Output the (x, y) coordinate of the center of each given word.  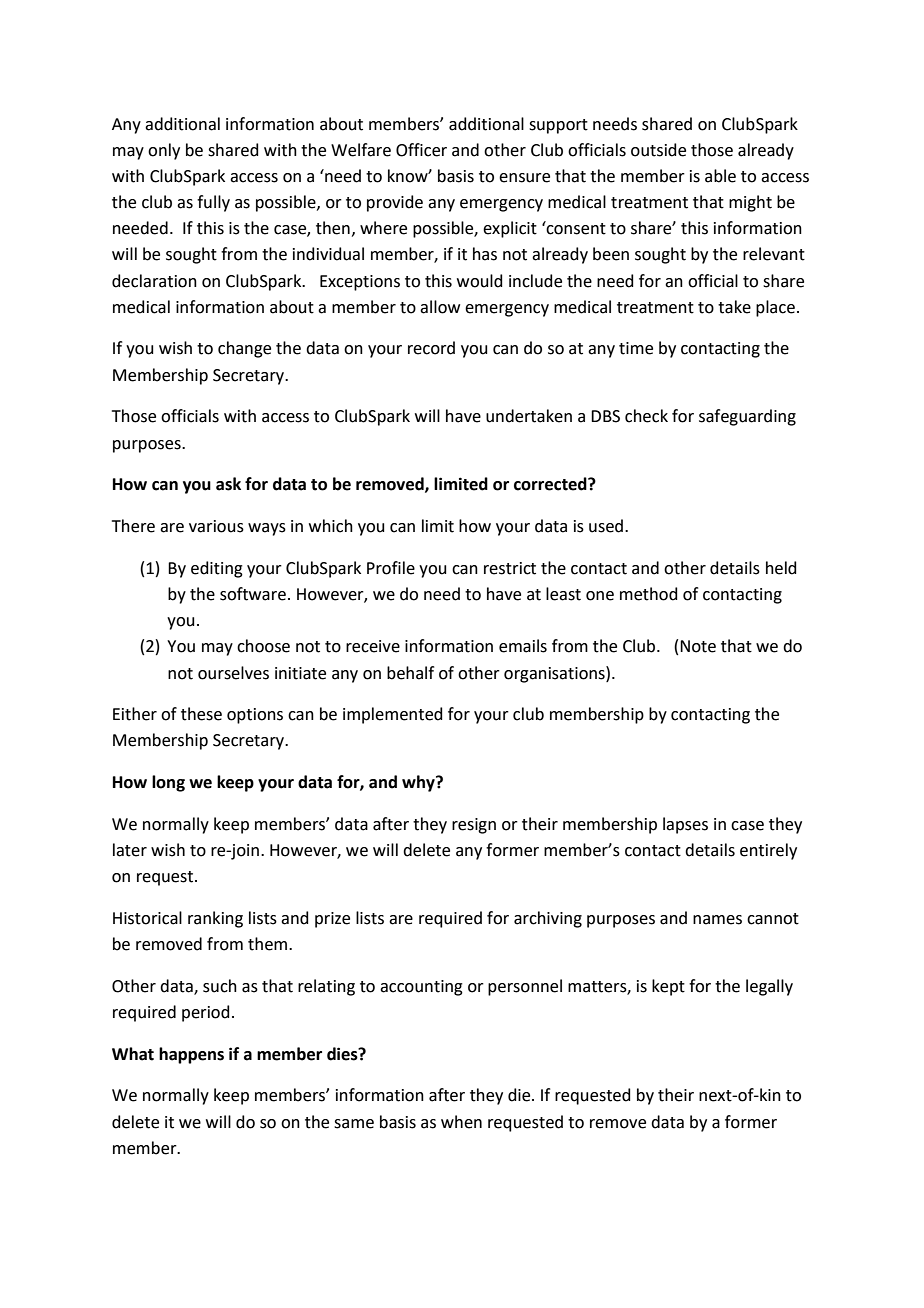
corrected (551, 484)
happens (191, 1055)
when (461, 1122)
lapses (685, 825)
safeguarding (747, 417)
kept (668, 987)
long (168, 783)
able (720, 176)
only (164, 151)
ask (228, 484)
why (419, 783)
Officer (421, 150)
